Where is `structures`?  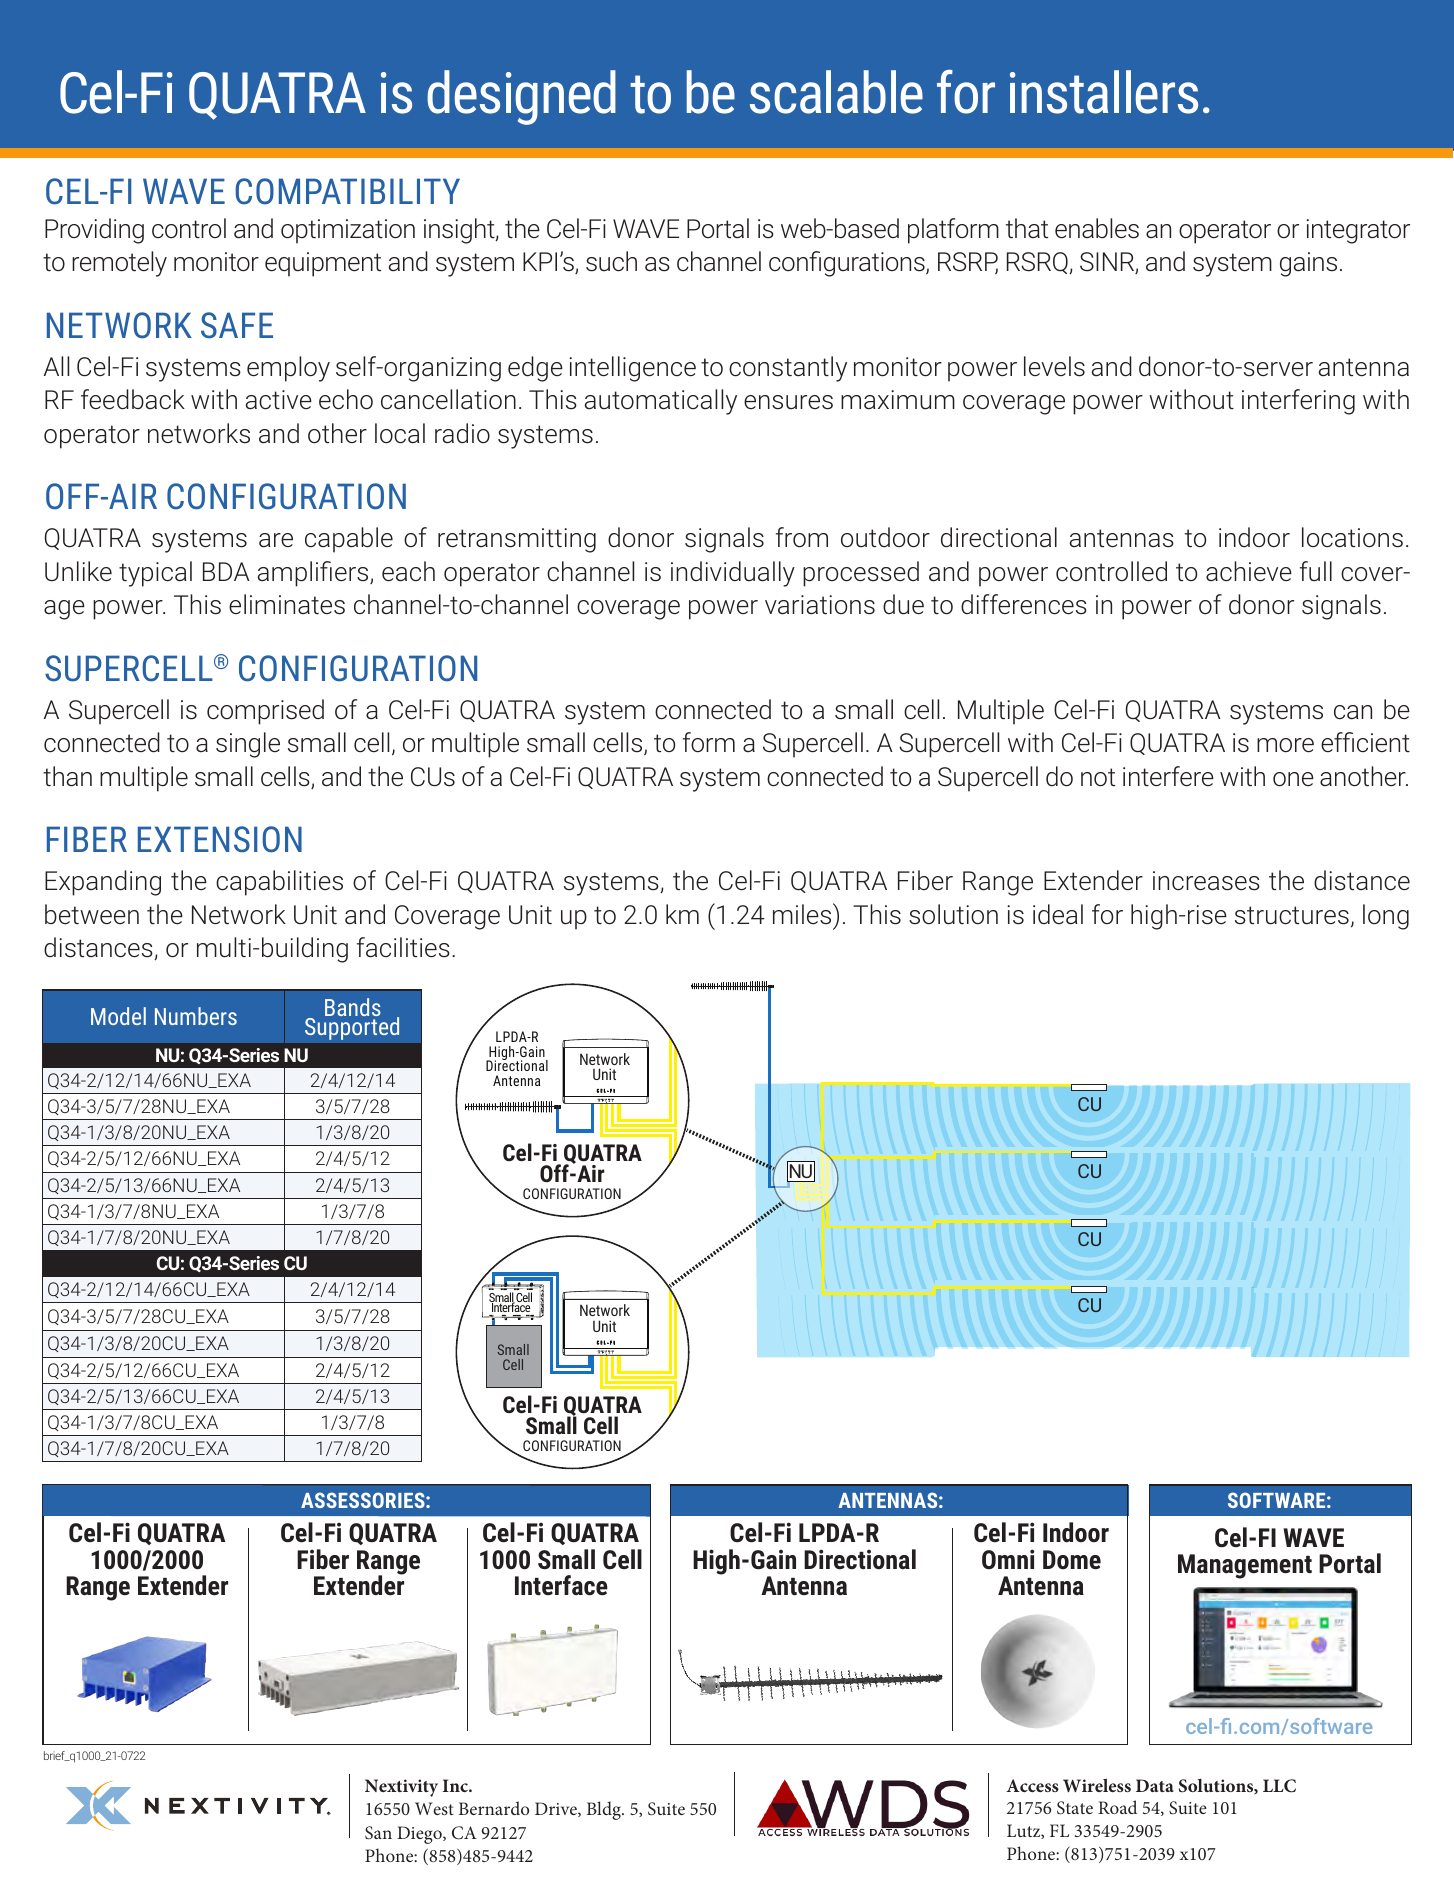 structures is located at coordinates (1292, 915).
